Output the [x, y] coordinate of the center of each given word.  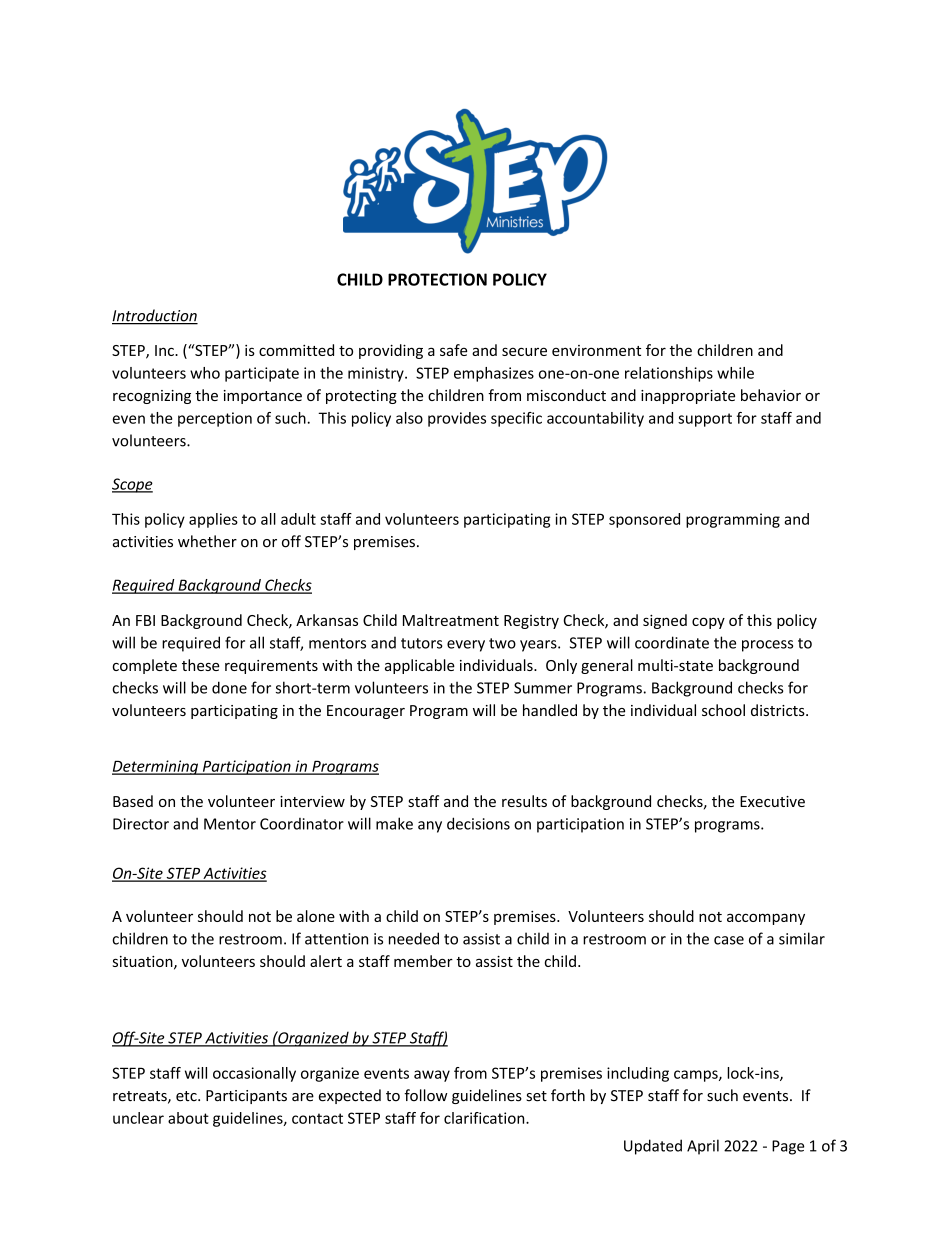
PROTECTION [437, 279]
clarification [485, 1118]
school [723, 710]
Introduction [155, 316]
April [703, 1147]
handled [550, 710]
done [229, 687]
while [735, 373]
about [188, 1118]
